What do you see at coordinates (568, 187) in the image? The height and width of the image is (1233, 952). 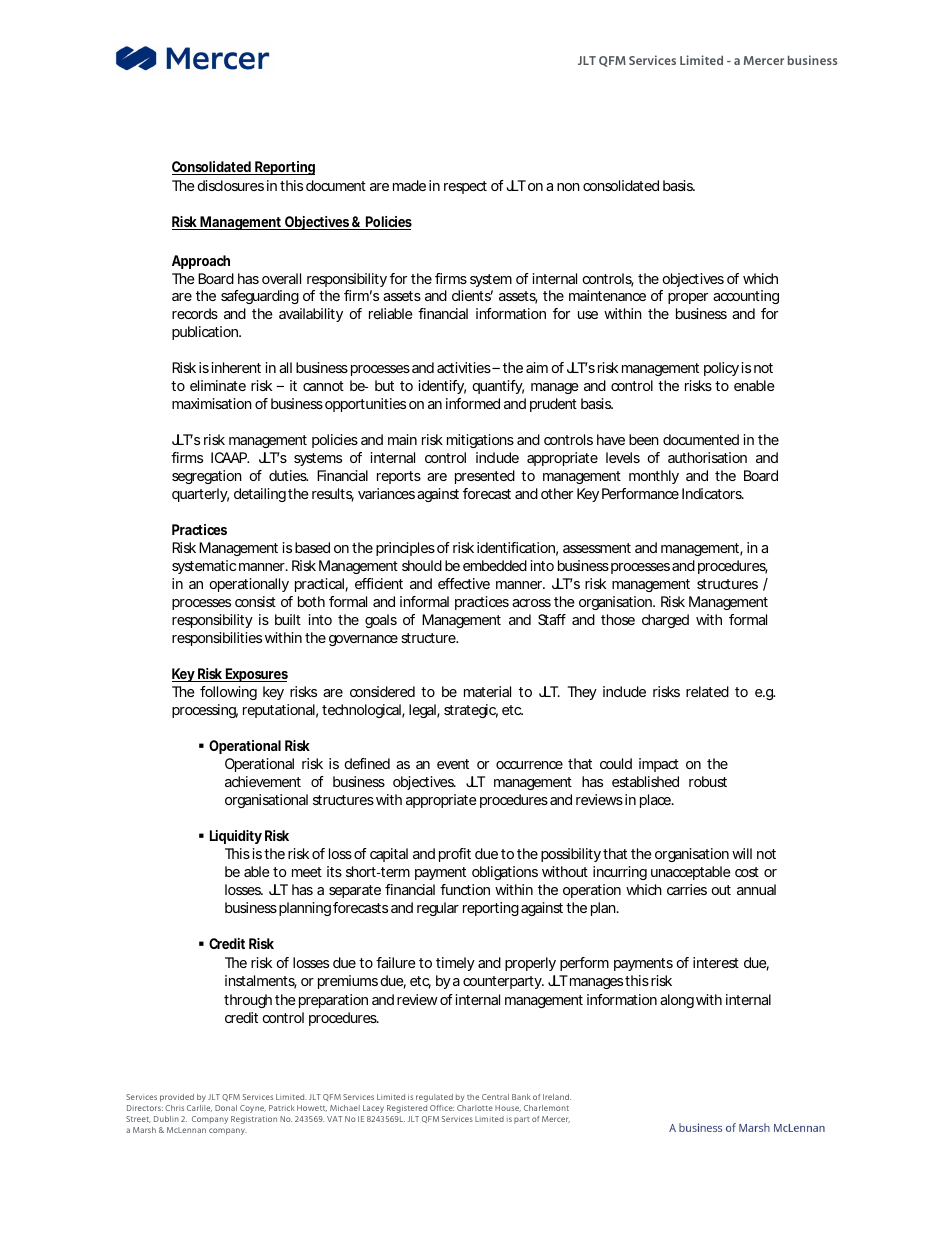 I see `non` at bounding box center [568, 187].
